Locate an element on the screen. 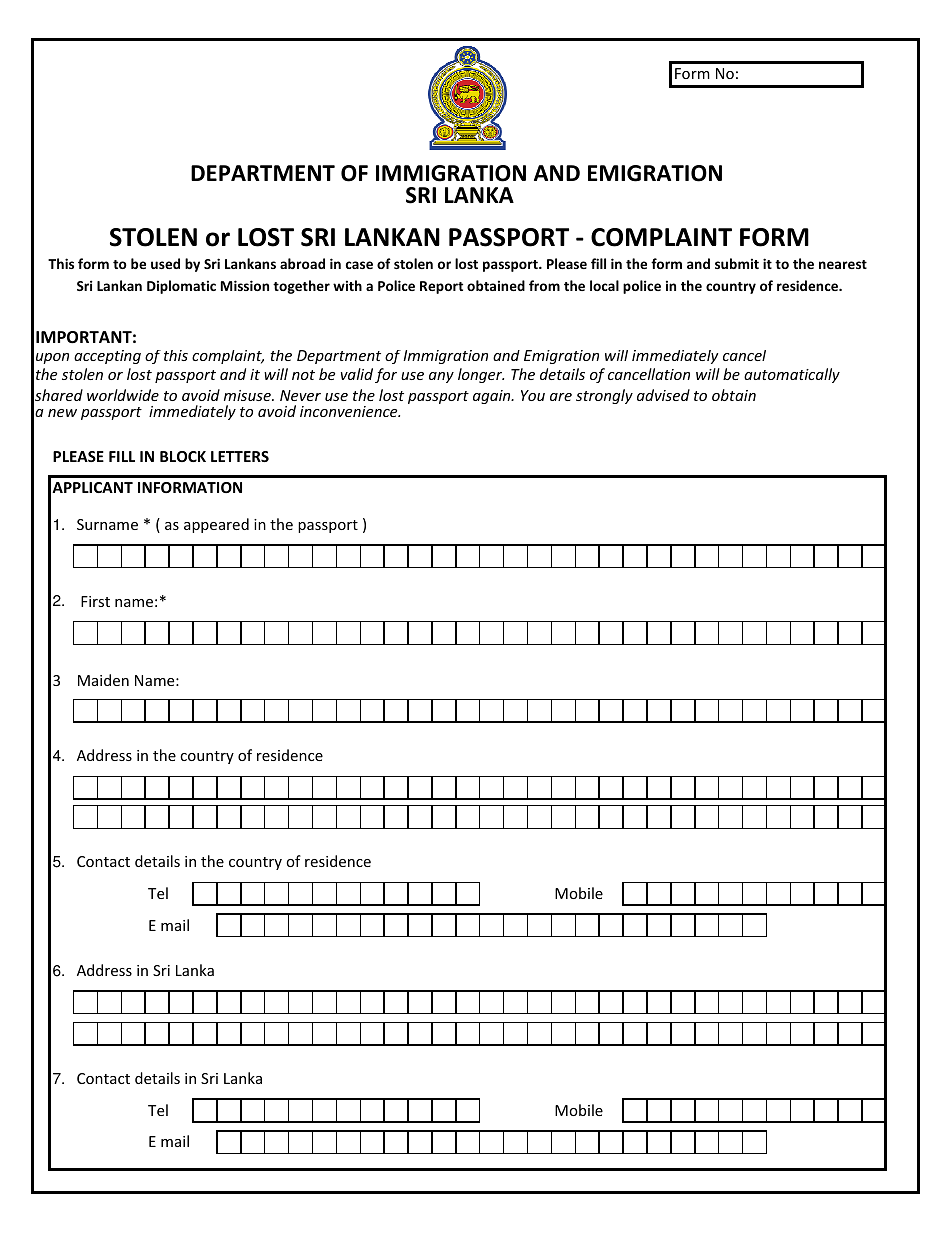 Image resolution: width=952 pixels, height=1233 pixels. inconvenience is located at coordinates (350, 411).
